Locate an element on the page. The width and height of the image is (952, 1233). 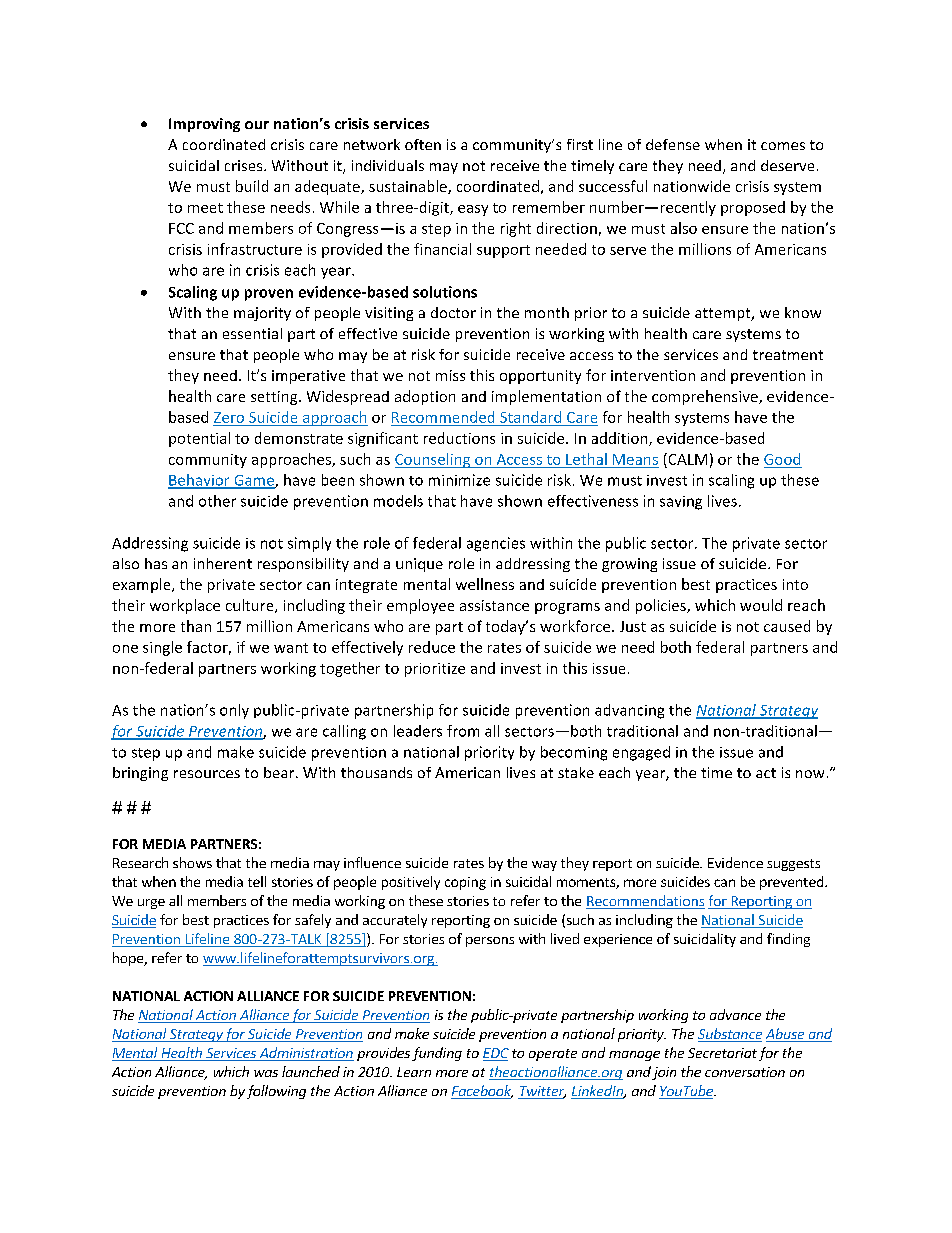
was is located at coordinates (266, 1073).
